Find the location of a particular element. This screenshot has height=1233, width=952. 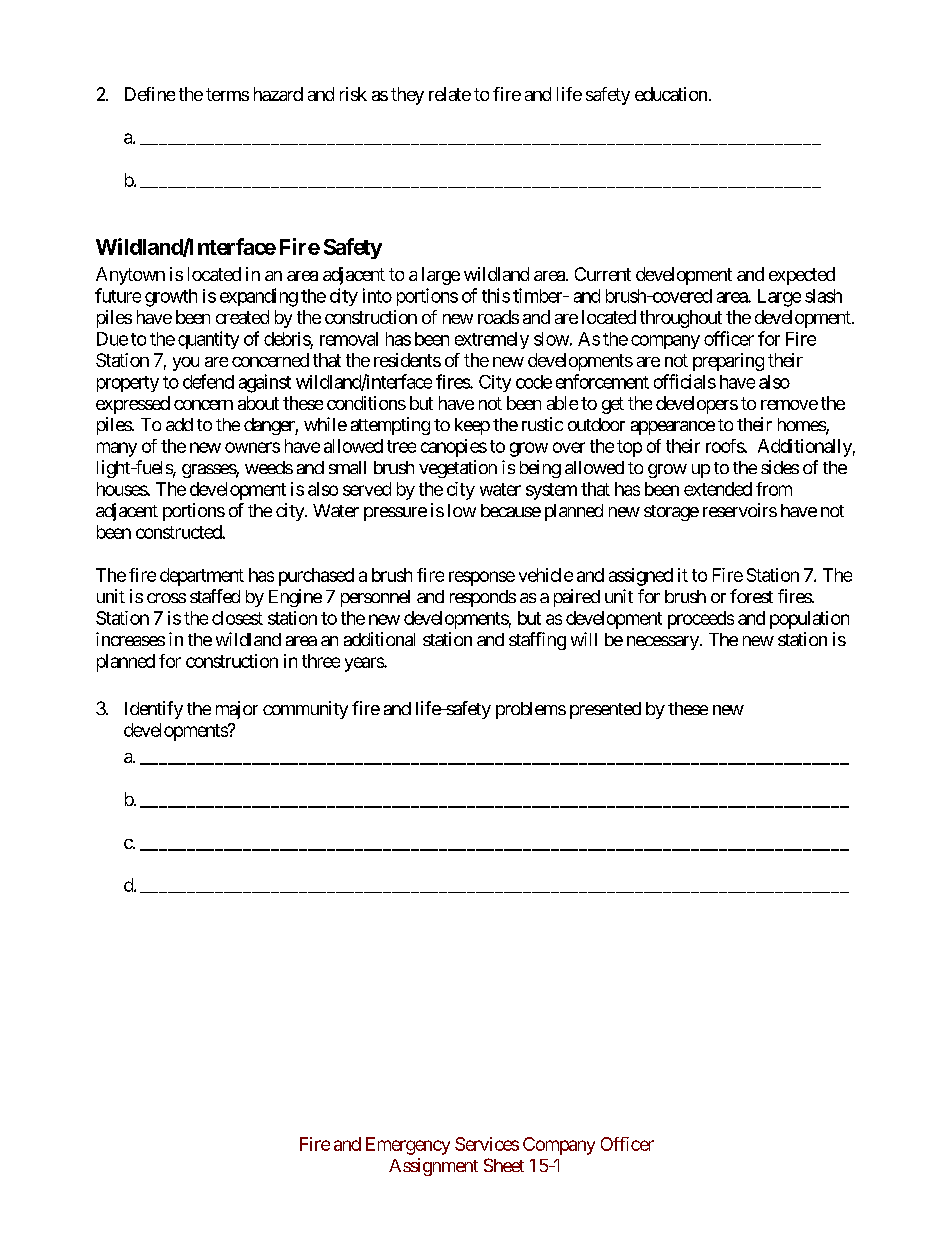

Sheet is located at coordinates (504, 1165).
